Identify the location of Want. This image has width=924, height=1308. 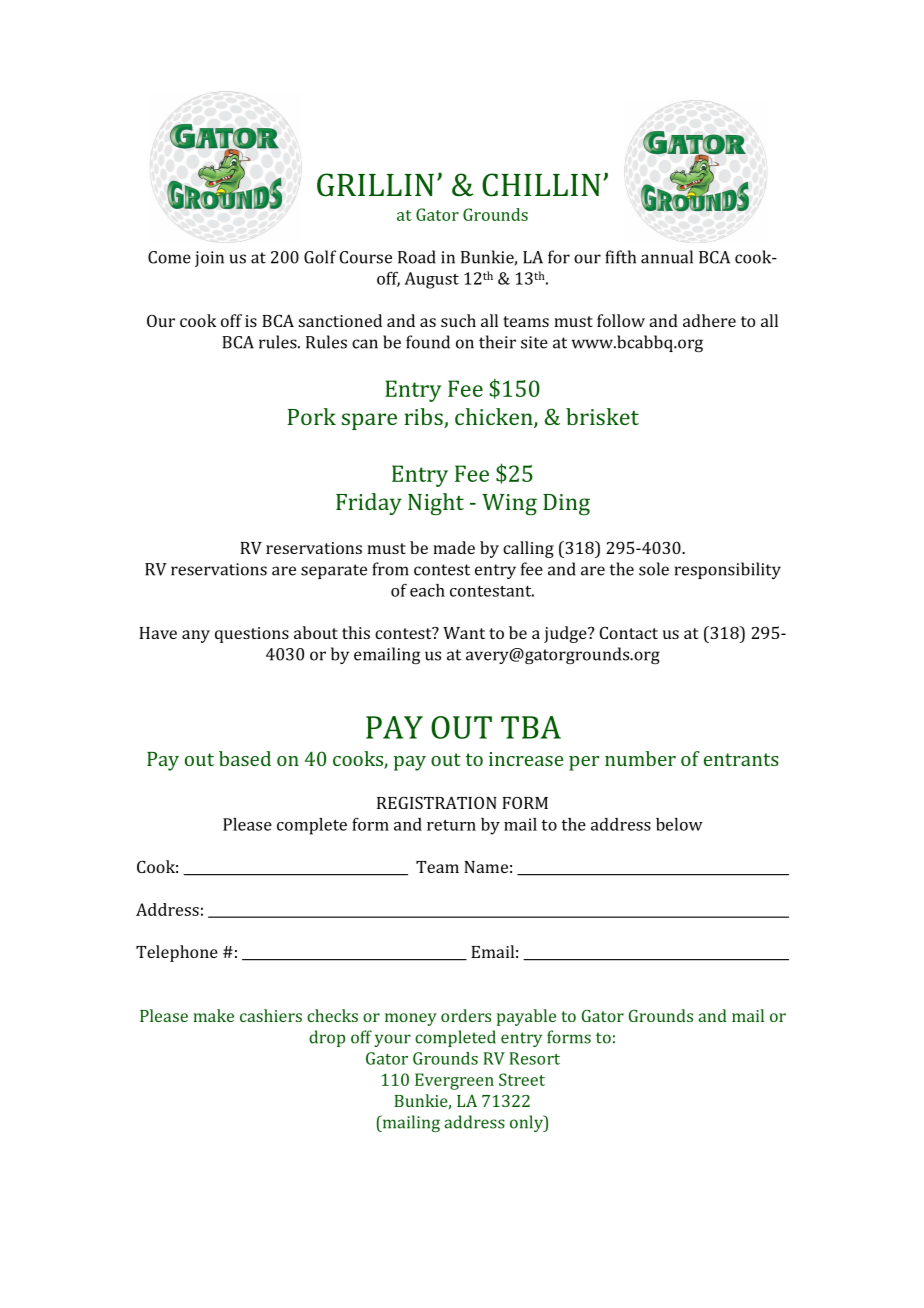
(464, 633).
